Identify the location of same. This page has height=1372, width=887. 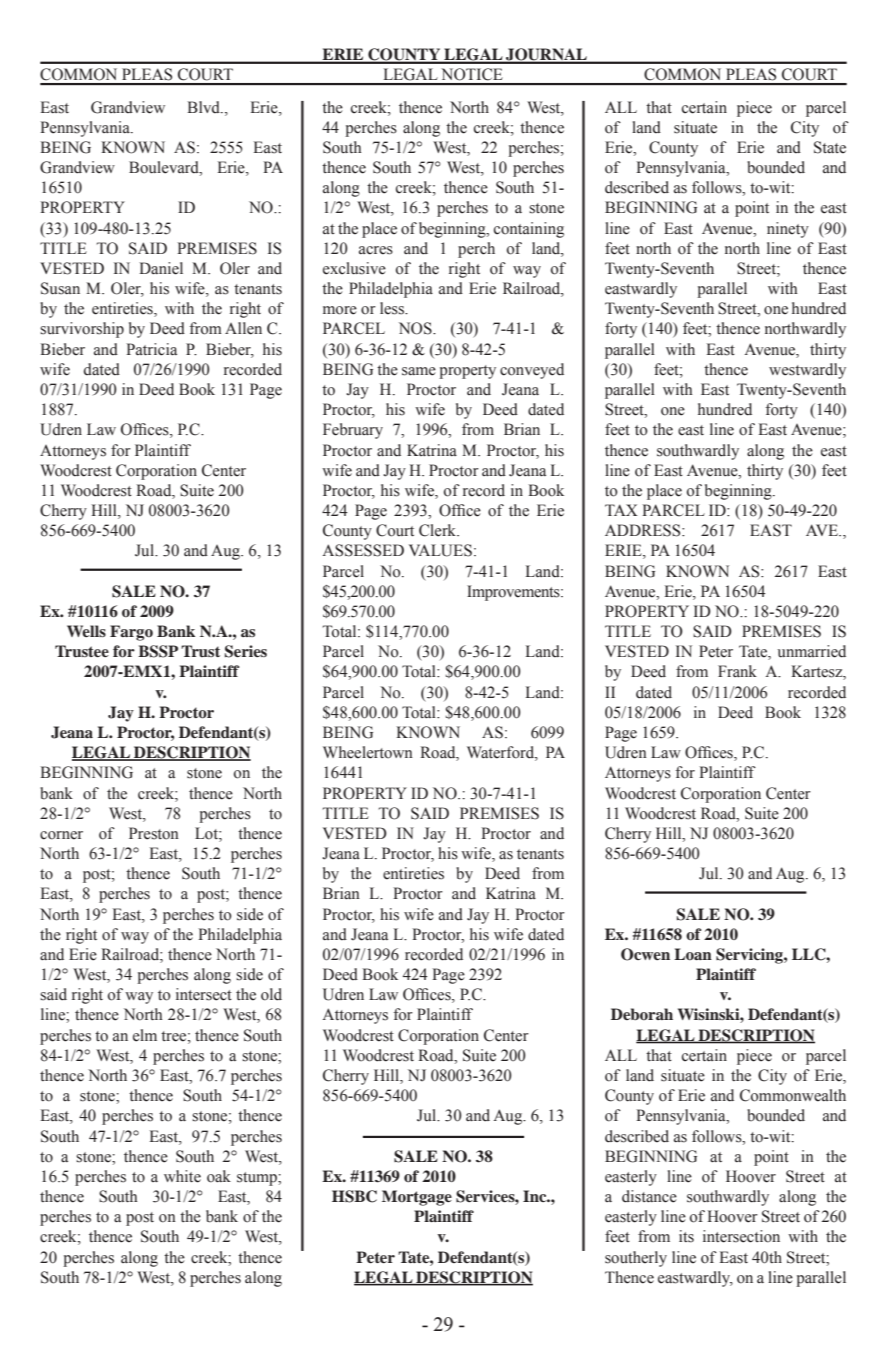
(419, 371).
